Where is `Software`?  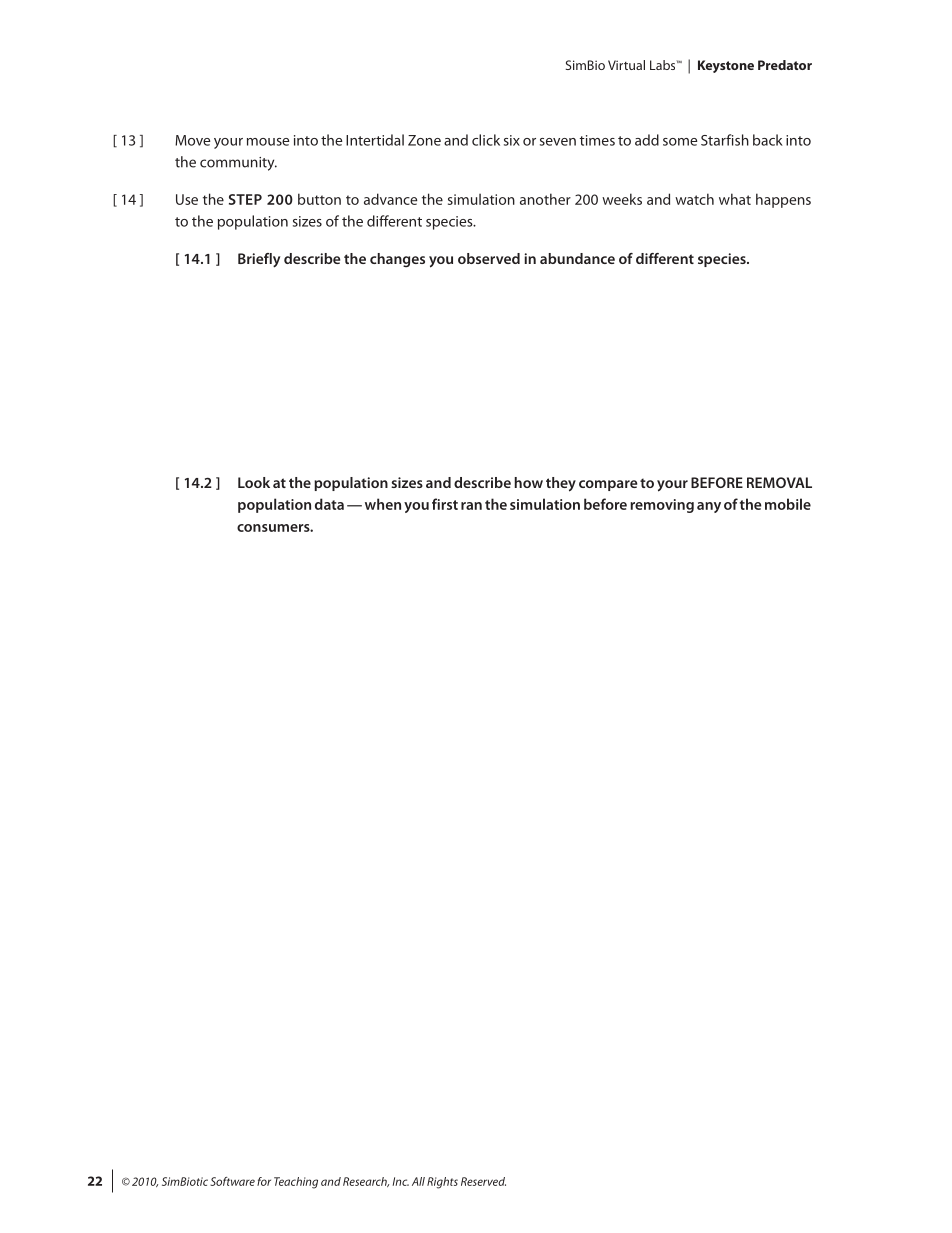 Software is located at coordinates (232, 1181).
